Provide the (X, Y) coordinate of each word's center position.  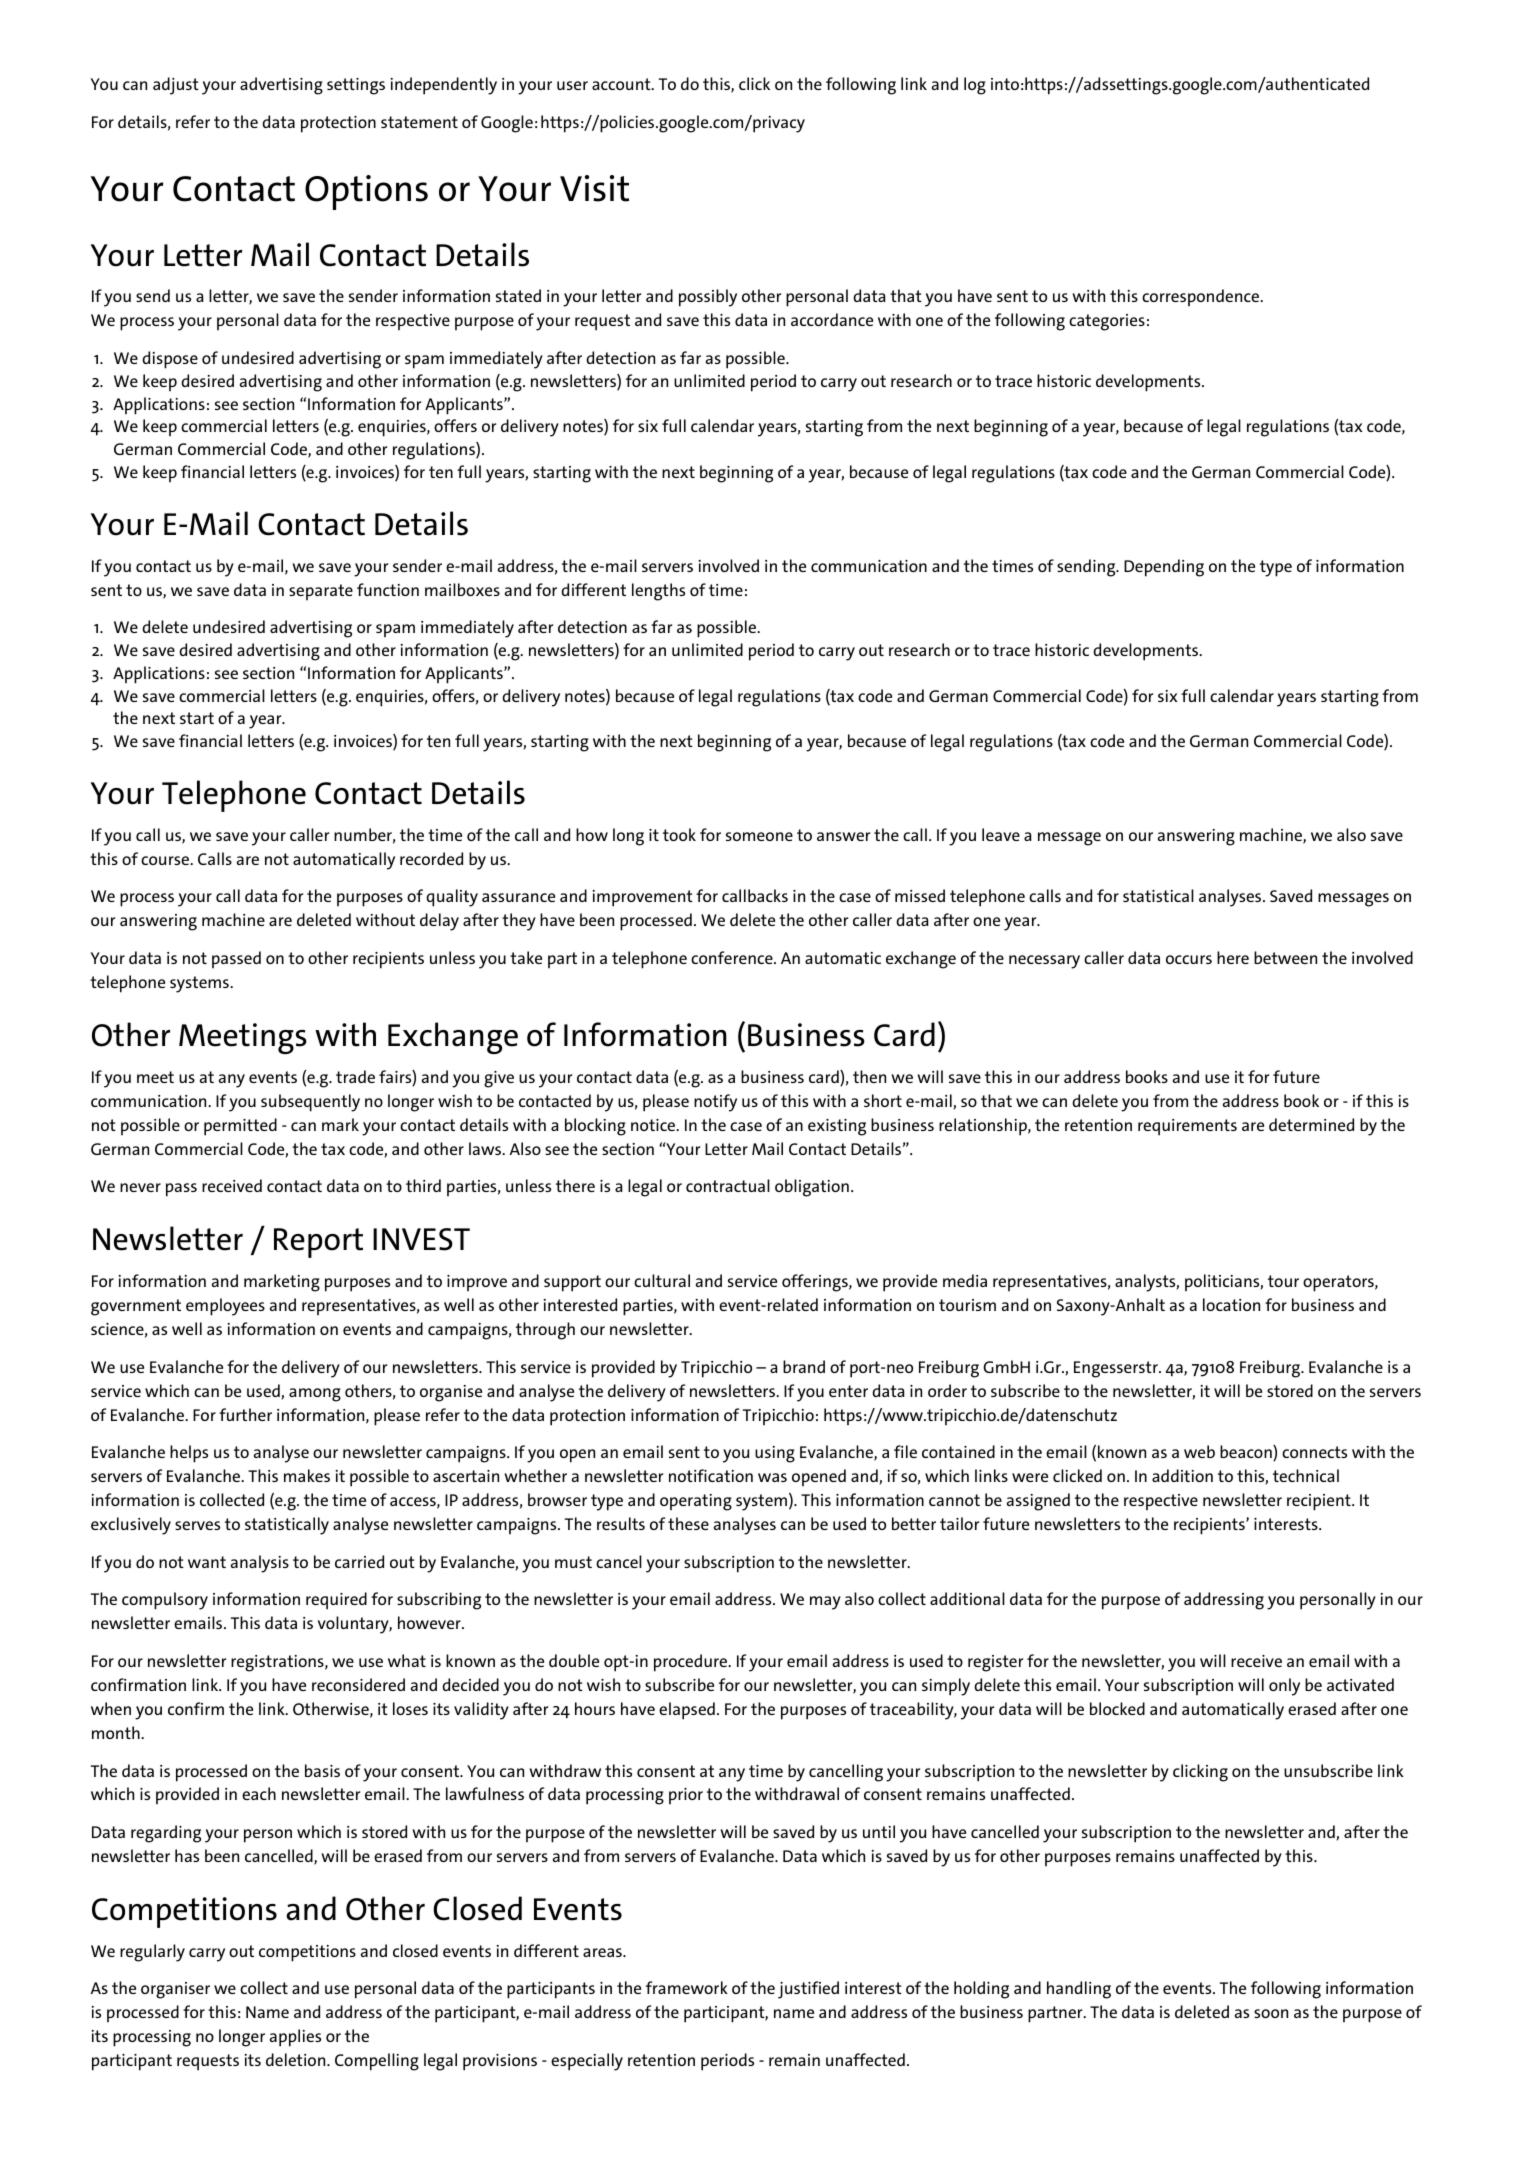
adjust (176, 86)
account (622, 84)
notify (715, 1103)
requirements (1187, 1127)
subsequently (310, 1103)
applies (295, 2038)
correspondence (1201, 297)
